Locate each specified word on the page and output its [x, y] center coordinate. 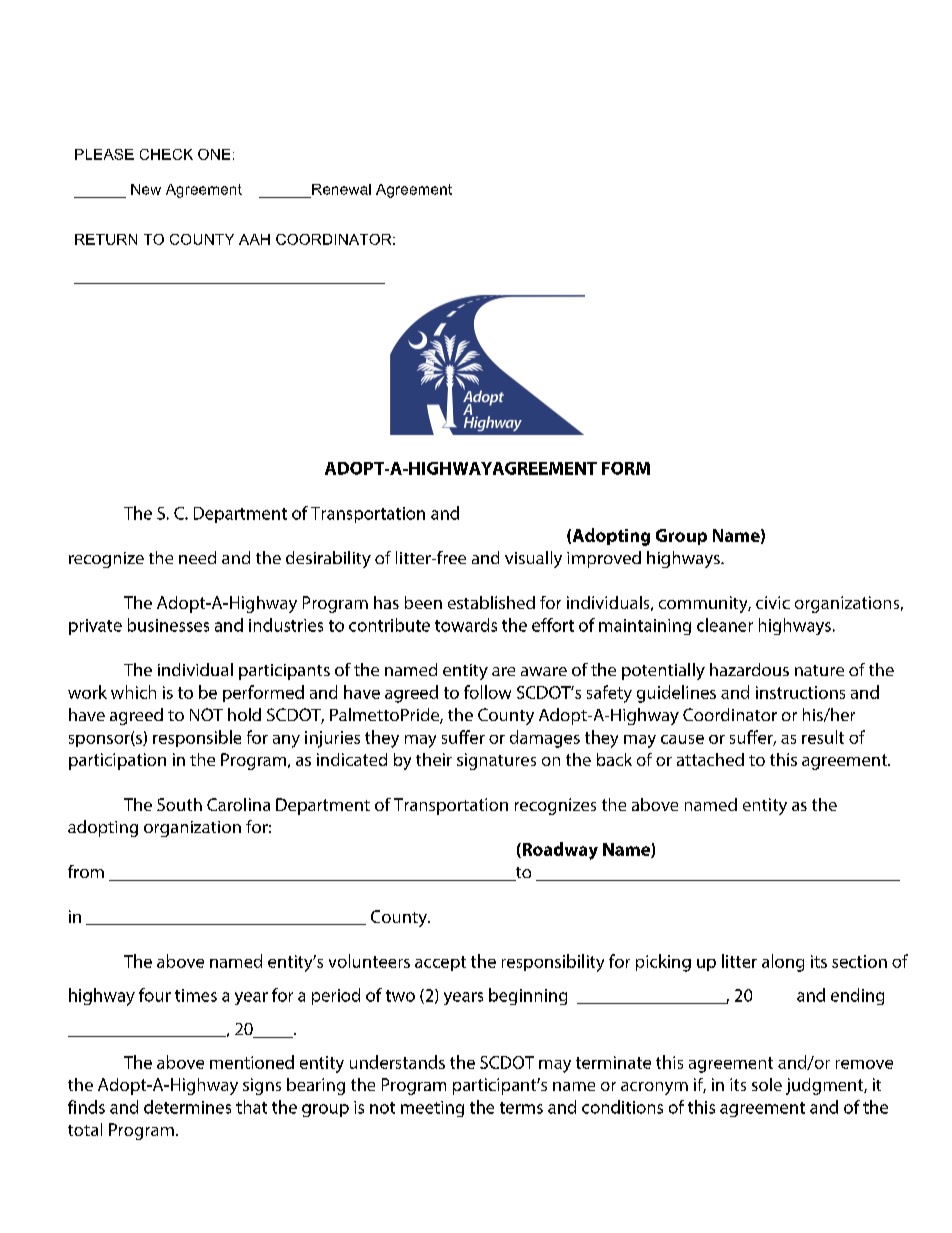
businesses [168, 625]
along [783, 963]
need [197, 557]
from [86, 871]
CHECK [166, 154]
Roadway [559, 851]
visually [533, 559]
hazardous [749, 669]
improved [604, 559]
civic [773, 602]
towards [466, 625]
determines [187, 1107]
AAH [254, 239]
